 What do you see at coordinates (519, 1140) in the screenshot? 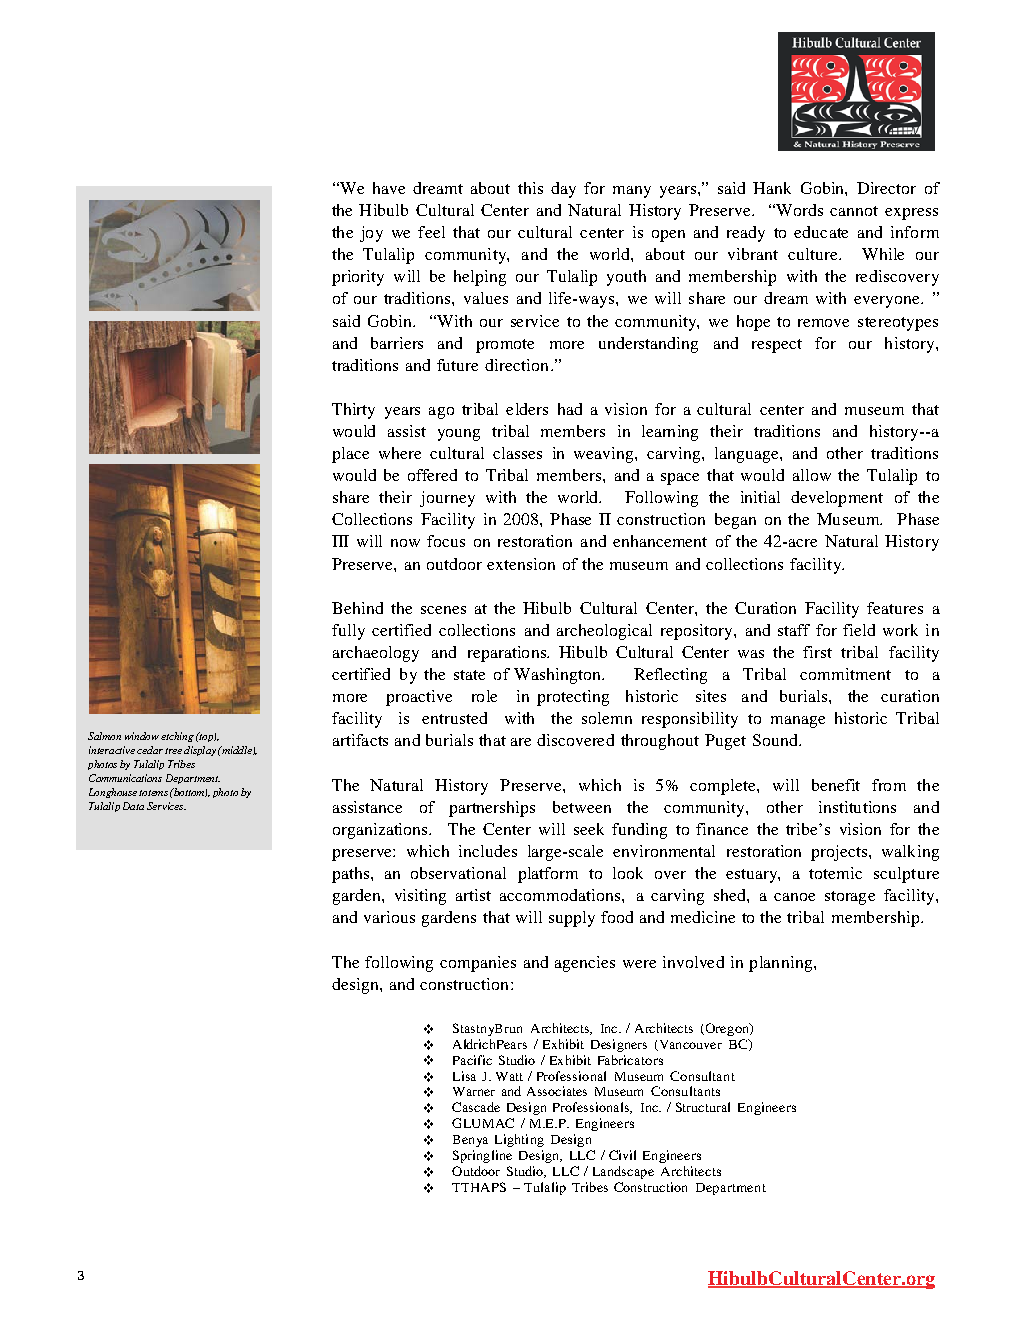
I see `Lighting` at bounding box center [519, 1140].
